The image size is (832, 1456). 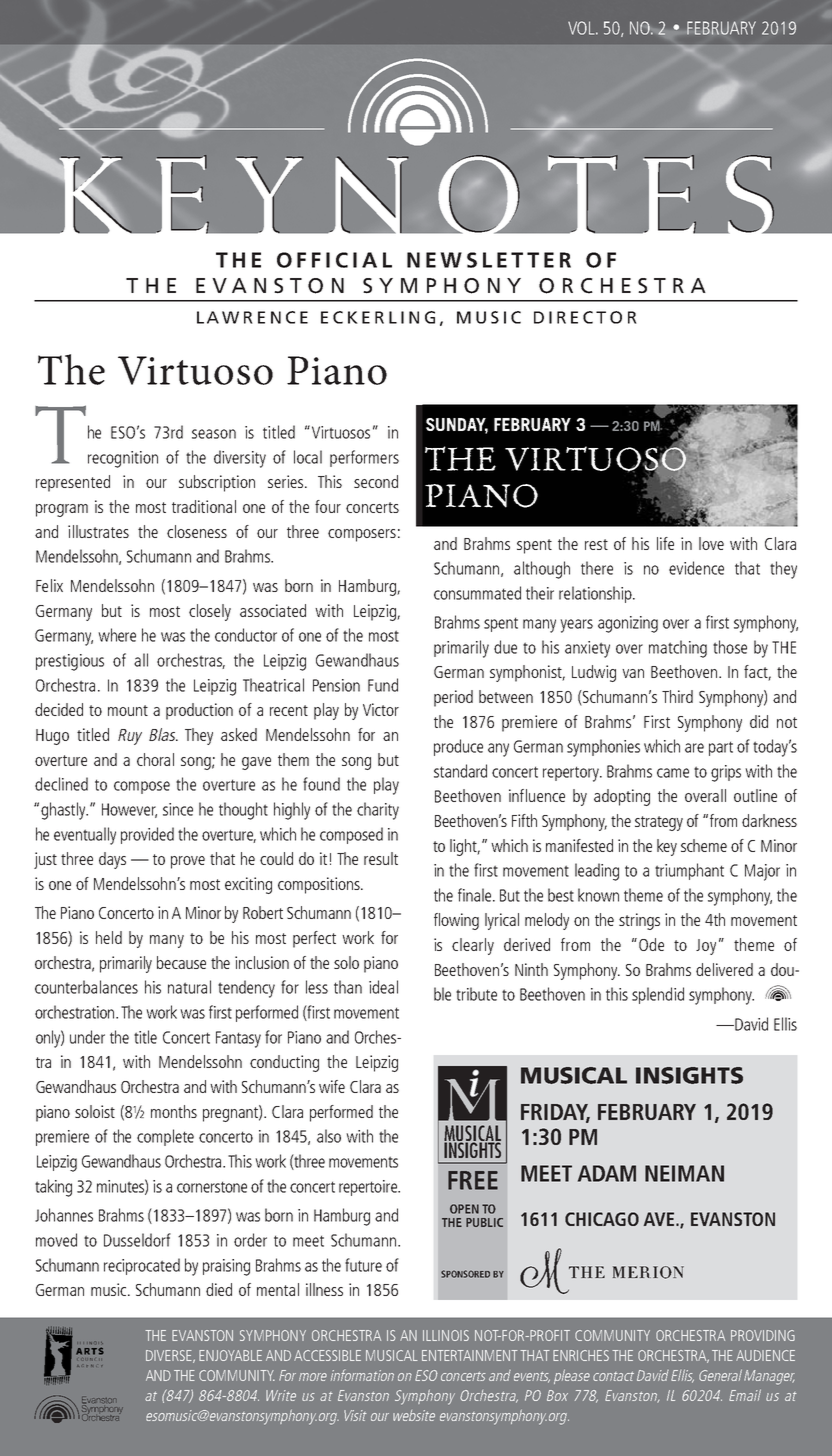 What do you see at coordinates (477, 593) in the image?
I see `consummated` at bounding box center [477, 593].
